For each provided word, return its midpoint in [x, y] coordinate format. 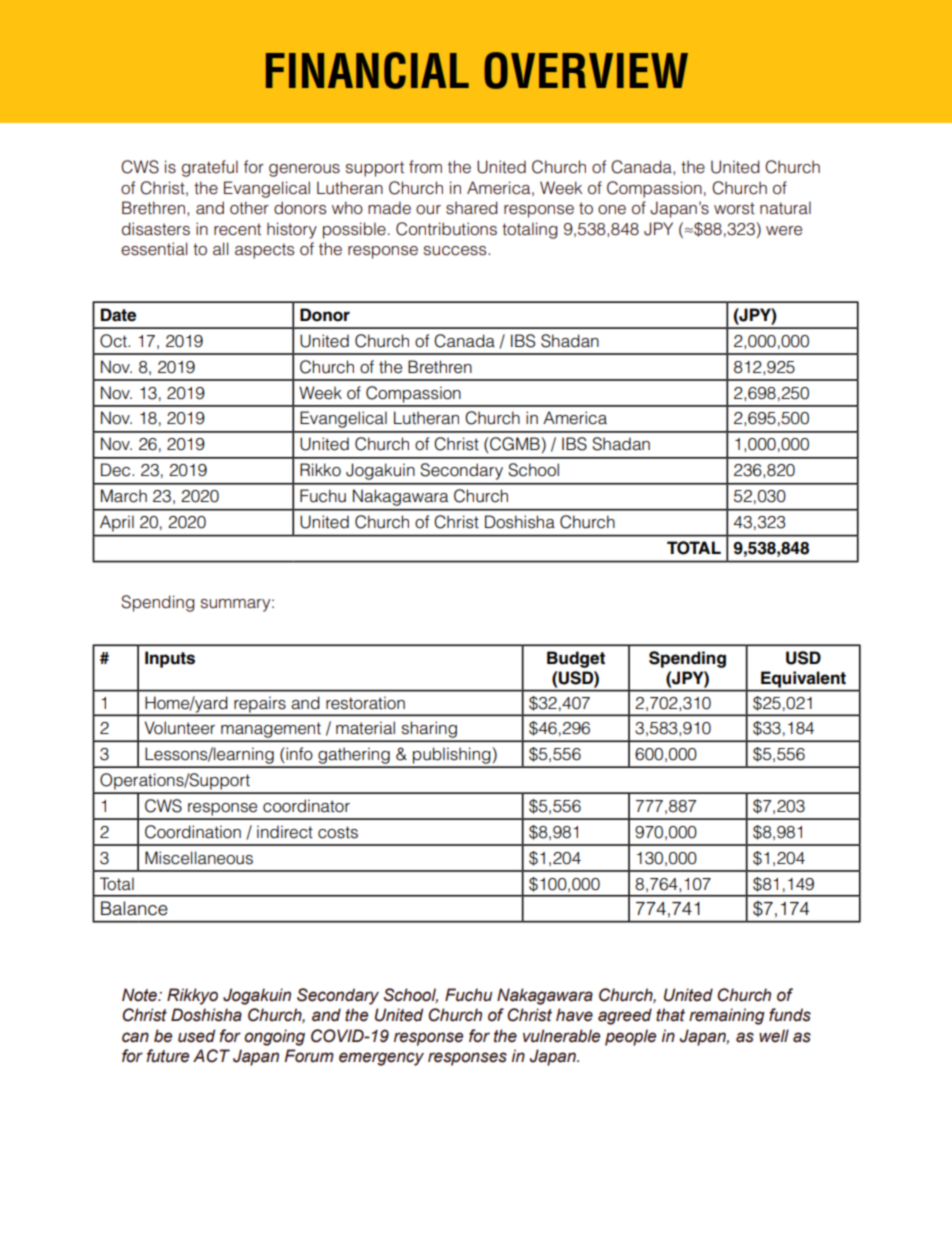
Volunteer [179, 728]
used [196, 1036]
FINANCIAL [367, 70]
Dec [117, 470]
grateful [210, 168]
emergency [381, 1059]
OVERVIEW [586, 70]
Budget [576, 659]
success [456, 251]
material [365, 728]
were [784, 231]
